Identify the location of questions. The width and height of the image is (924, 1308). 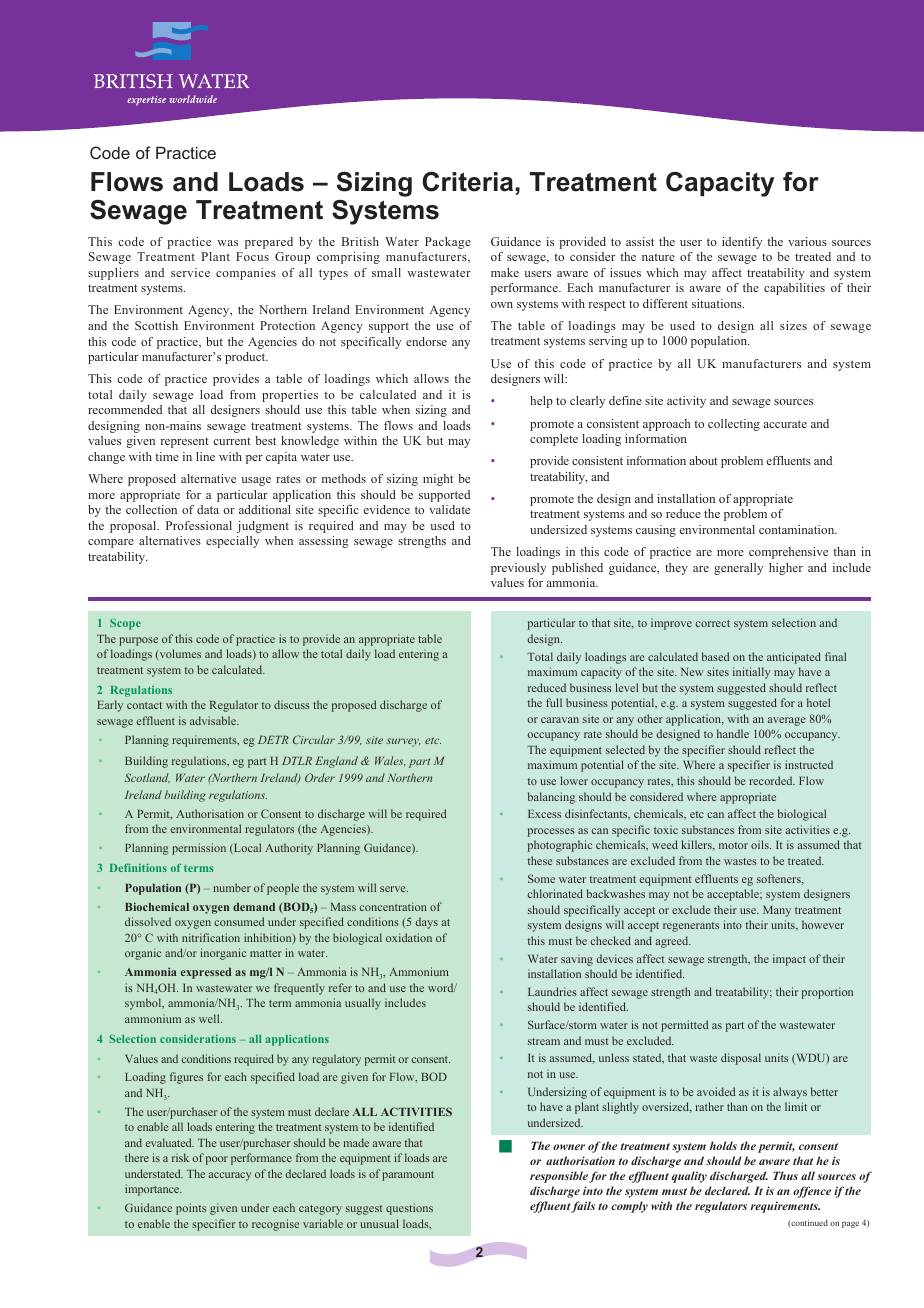
(409, 1209).
